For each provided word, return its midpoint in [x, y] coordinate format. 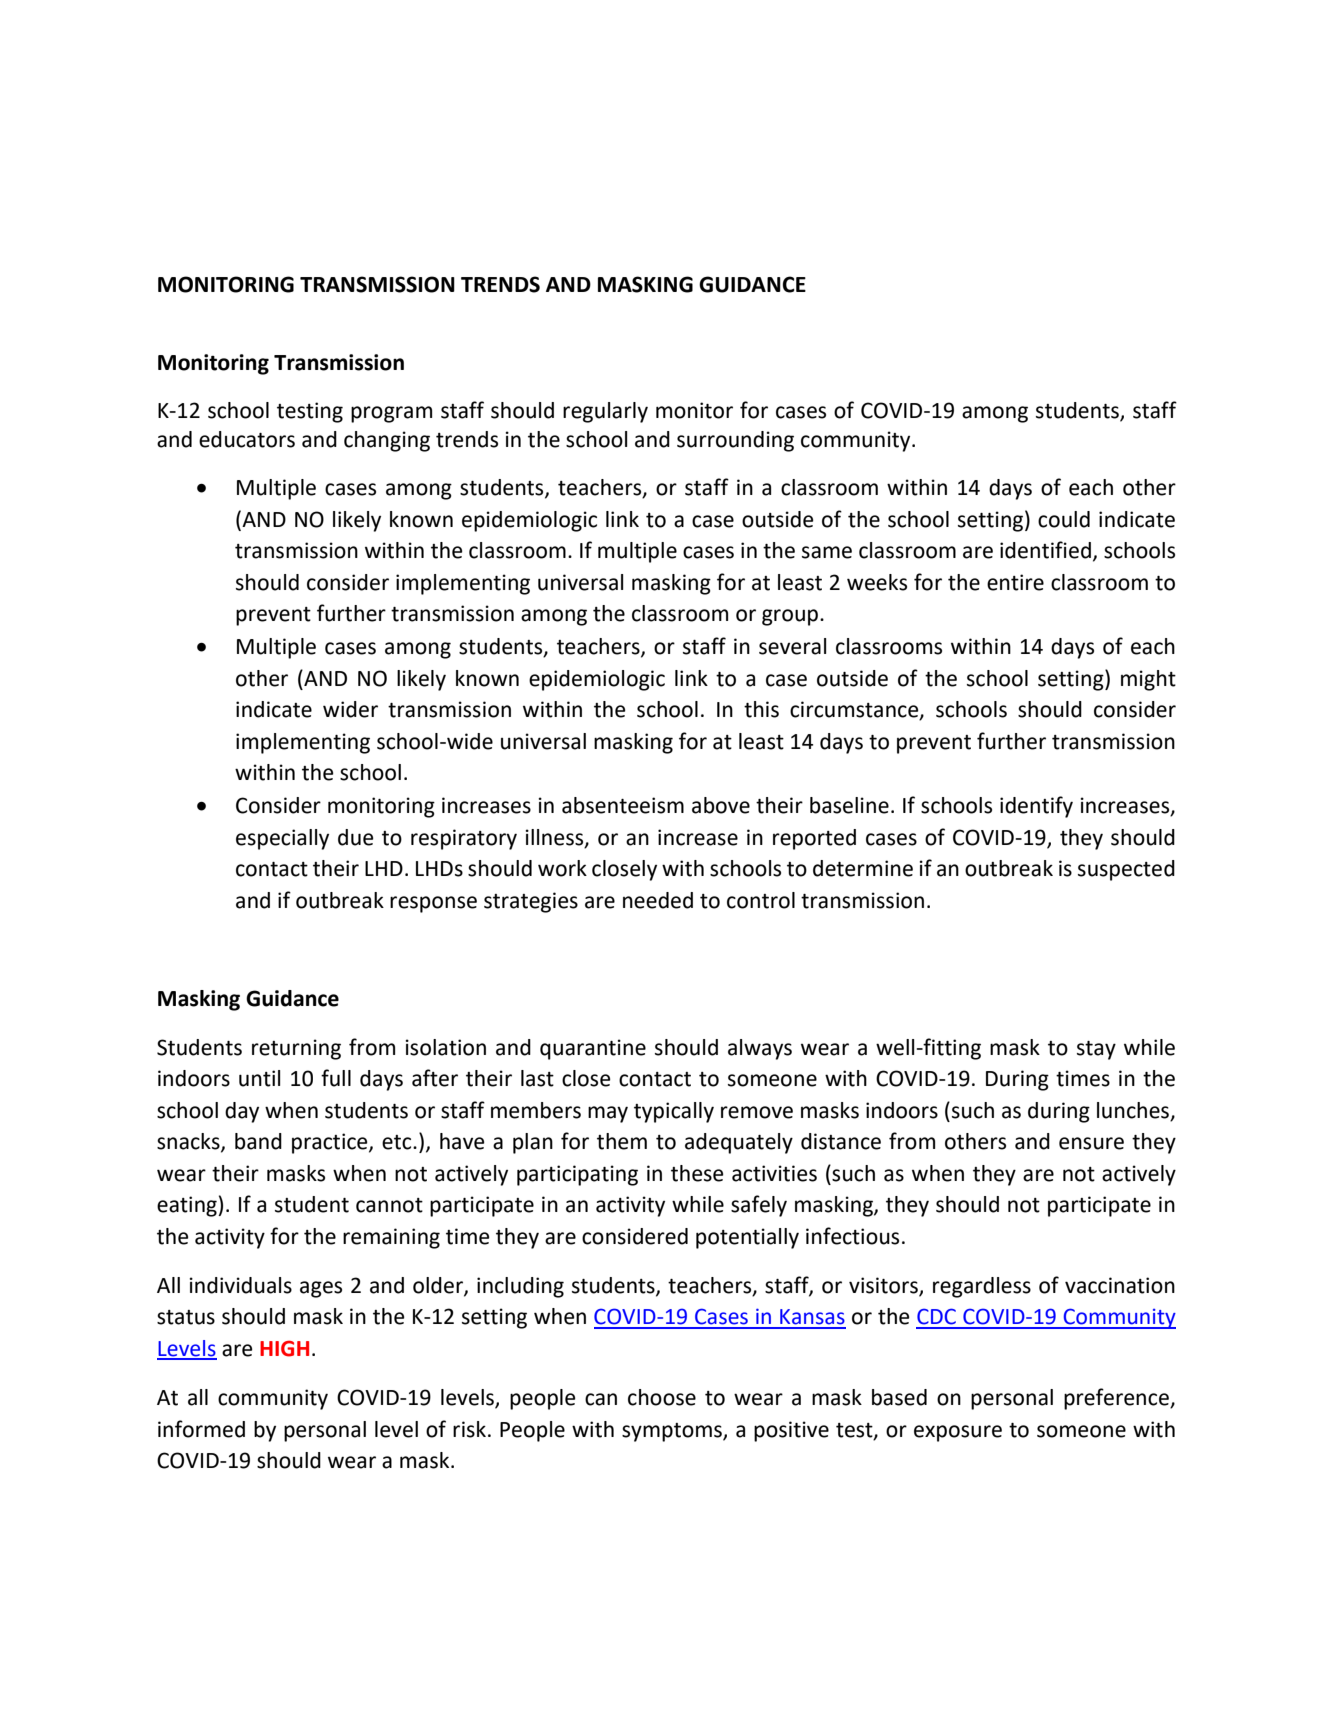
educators [247, 439]
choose [662, 1397]
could [1064, 519]
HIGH [284, 1348]
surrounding [735, 441]
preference [1117, 1399]
